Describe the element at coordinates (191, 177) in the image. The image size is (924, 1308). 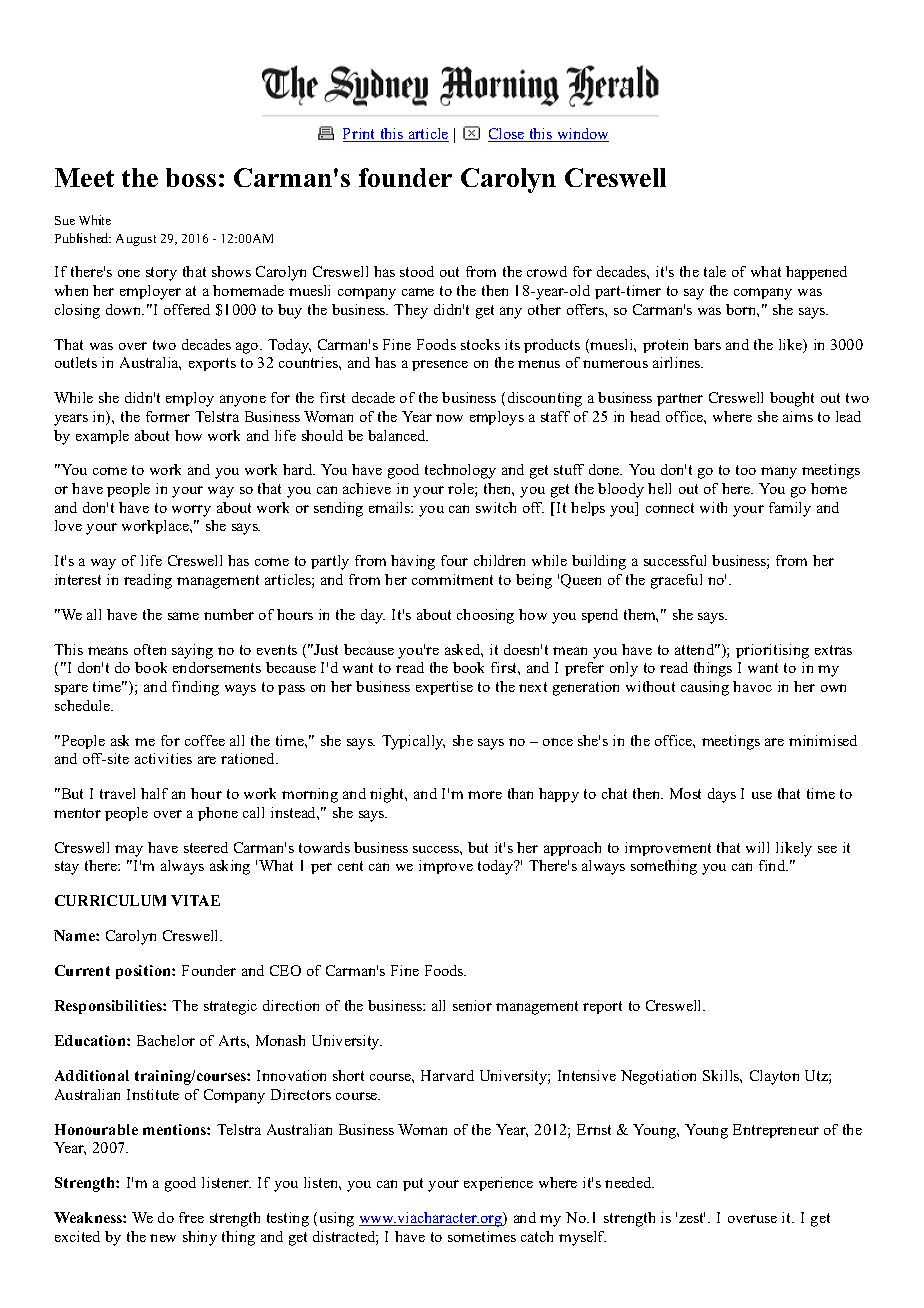
I see `boss` at that location.
